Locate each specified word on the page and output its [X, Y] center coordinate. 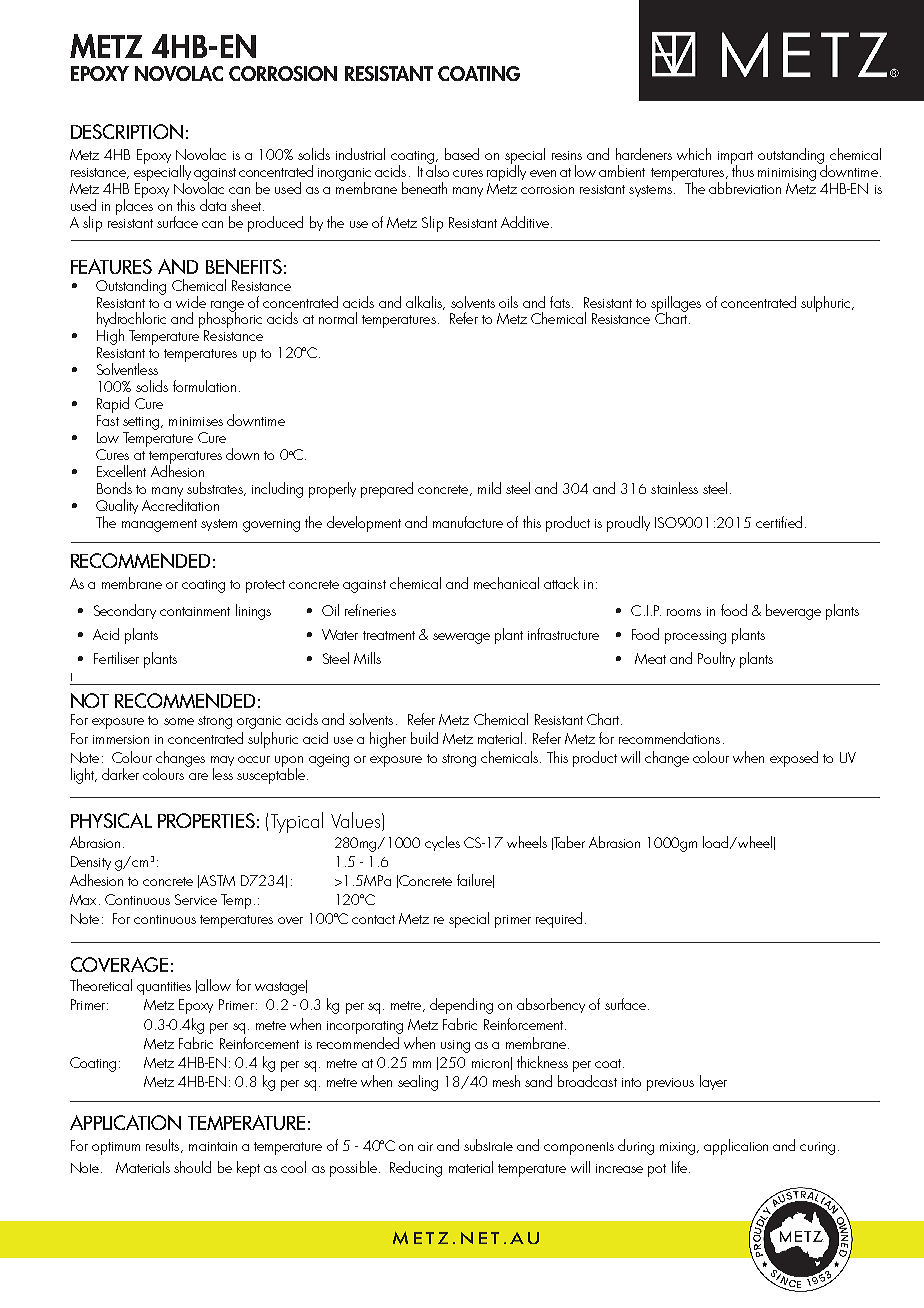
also [437, 170]
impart [735, 158]
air [425, 1146]
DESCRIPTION [127, 131]
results [164, 1146]
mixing [679, 1148]
